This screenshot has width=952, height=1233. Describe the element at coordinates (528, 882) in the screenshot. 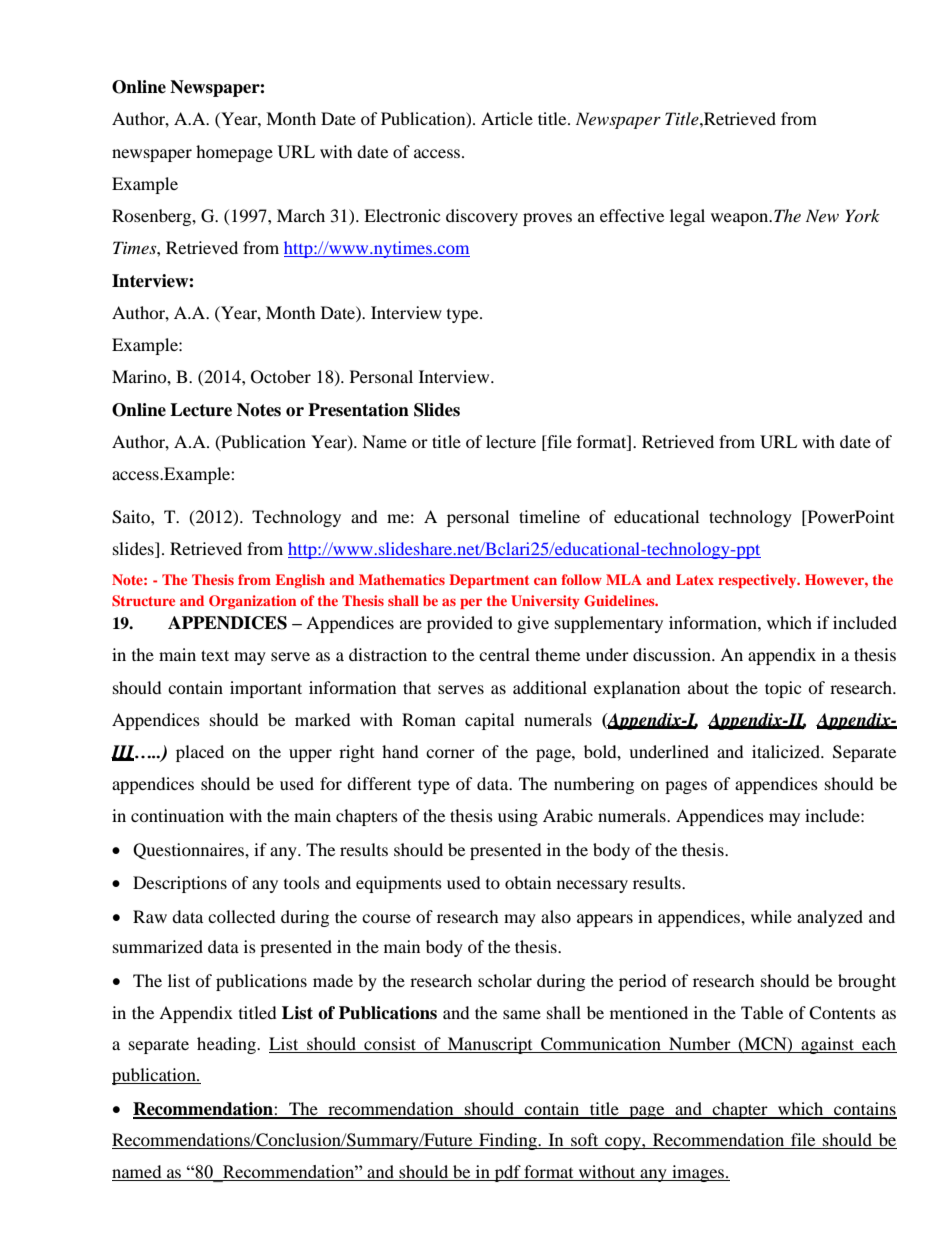

I see `obtain` at that location.
